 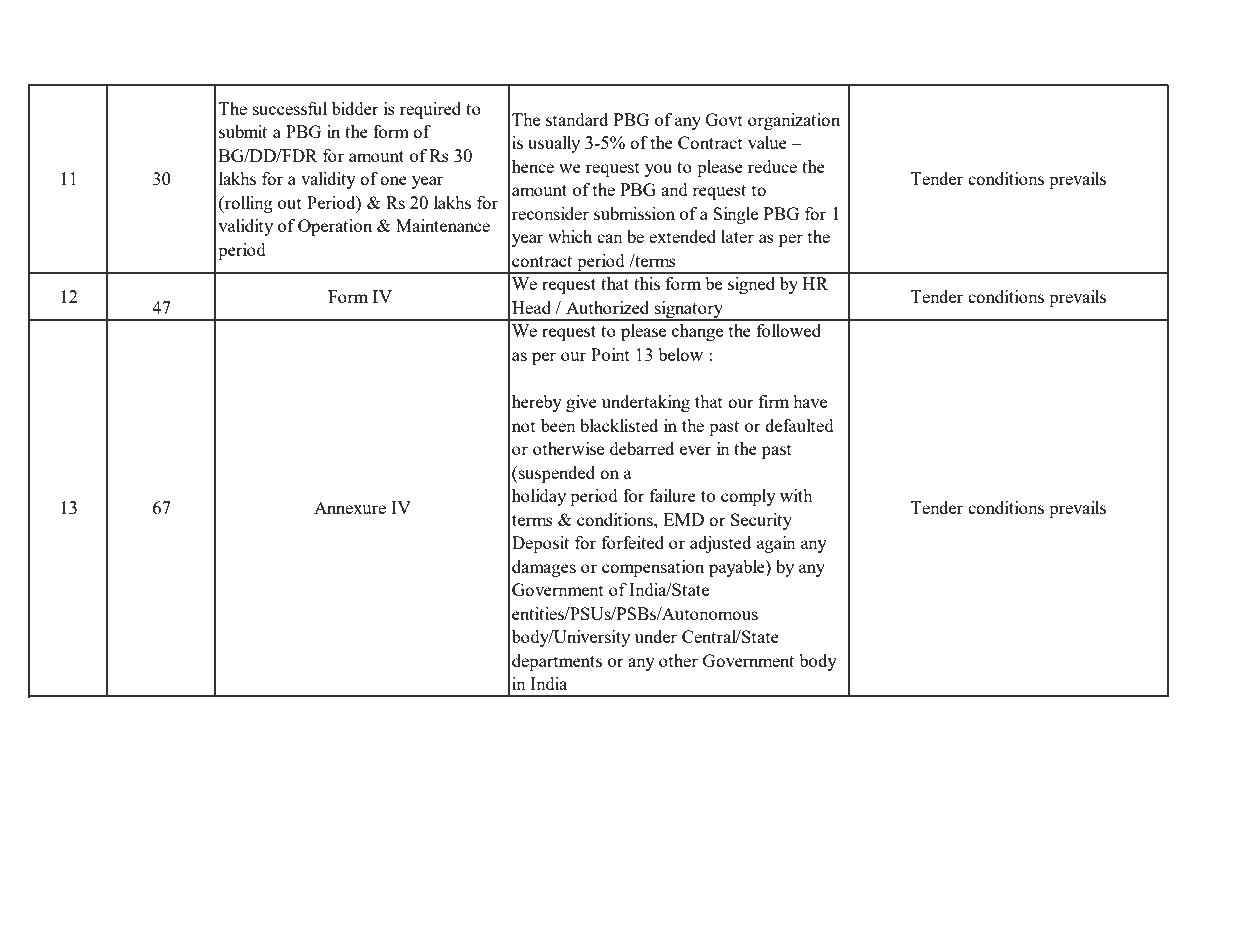 I want to click on compensation, so click(x=653, y=568).
